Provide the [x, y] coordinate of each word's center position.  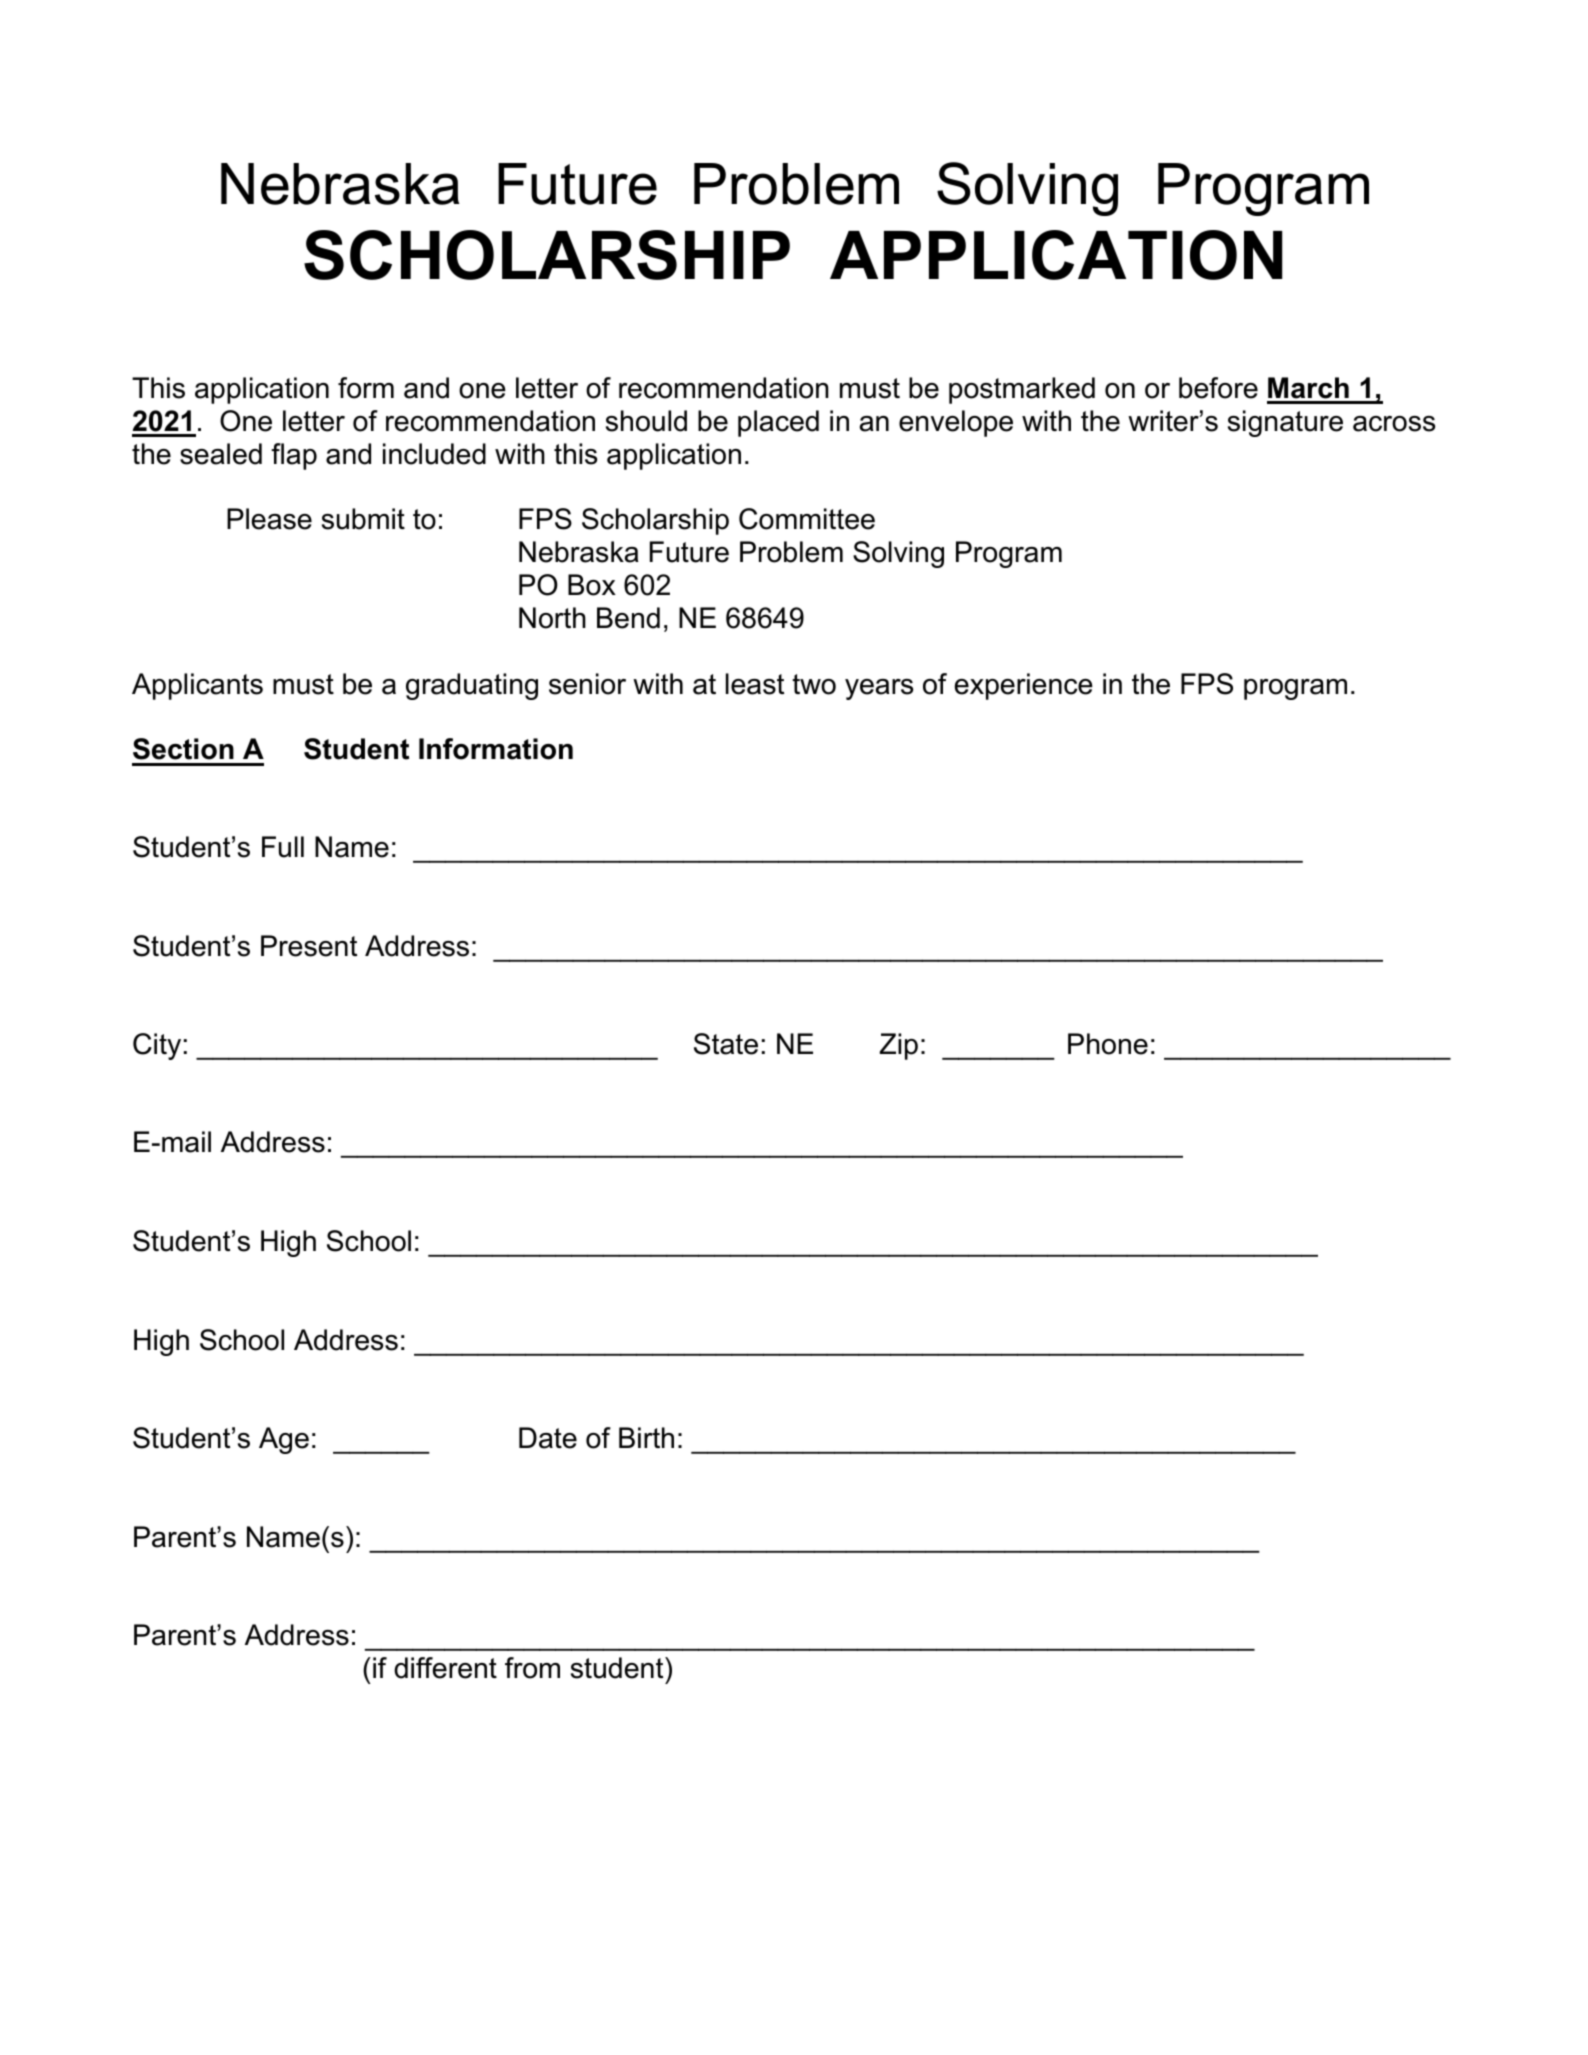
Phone [1108, 1044]
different [445, 1668]
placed [778, 423]
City [157, 1046]
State [726, 1044]
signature [1285, 423]
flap [294, 456]
